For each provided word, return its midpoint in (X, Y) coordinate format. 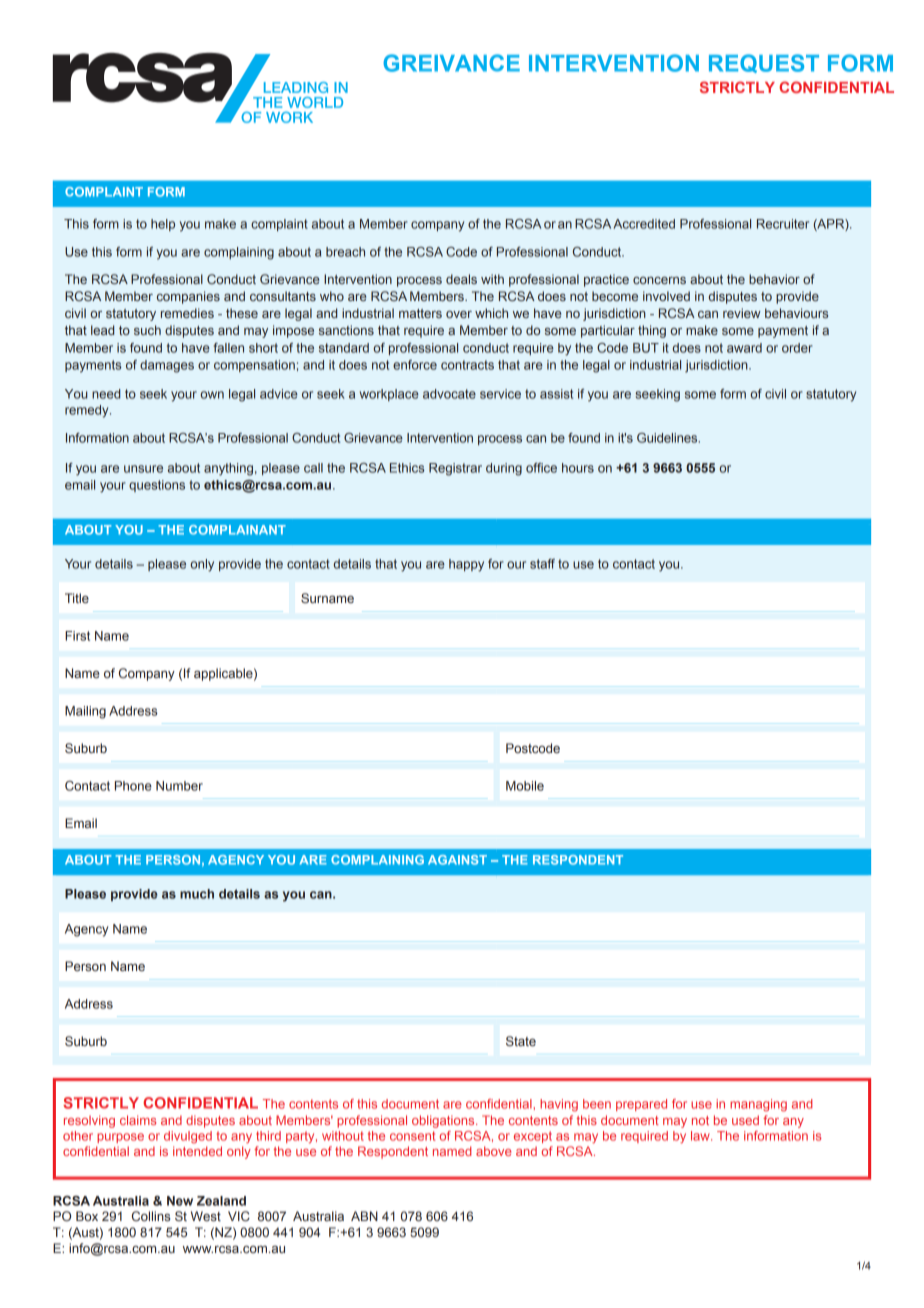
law (701, 1136)
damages (167, 366)
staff (542, 564)
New (180, 1201)
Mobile (525, 786)
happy (466, 565)
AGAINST (457, 860)
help (163, 225)
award (744, 348)
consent (412, 1136)
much (197, 894)
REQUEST (764, 63)
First (77, 636)
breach (345, 252)
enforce (415, 365)
